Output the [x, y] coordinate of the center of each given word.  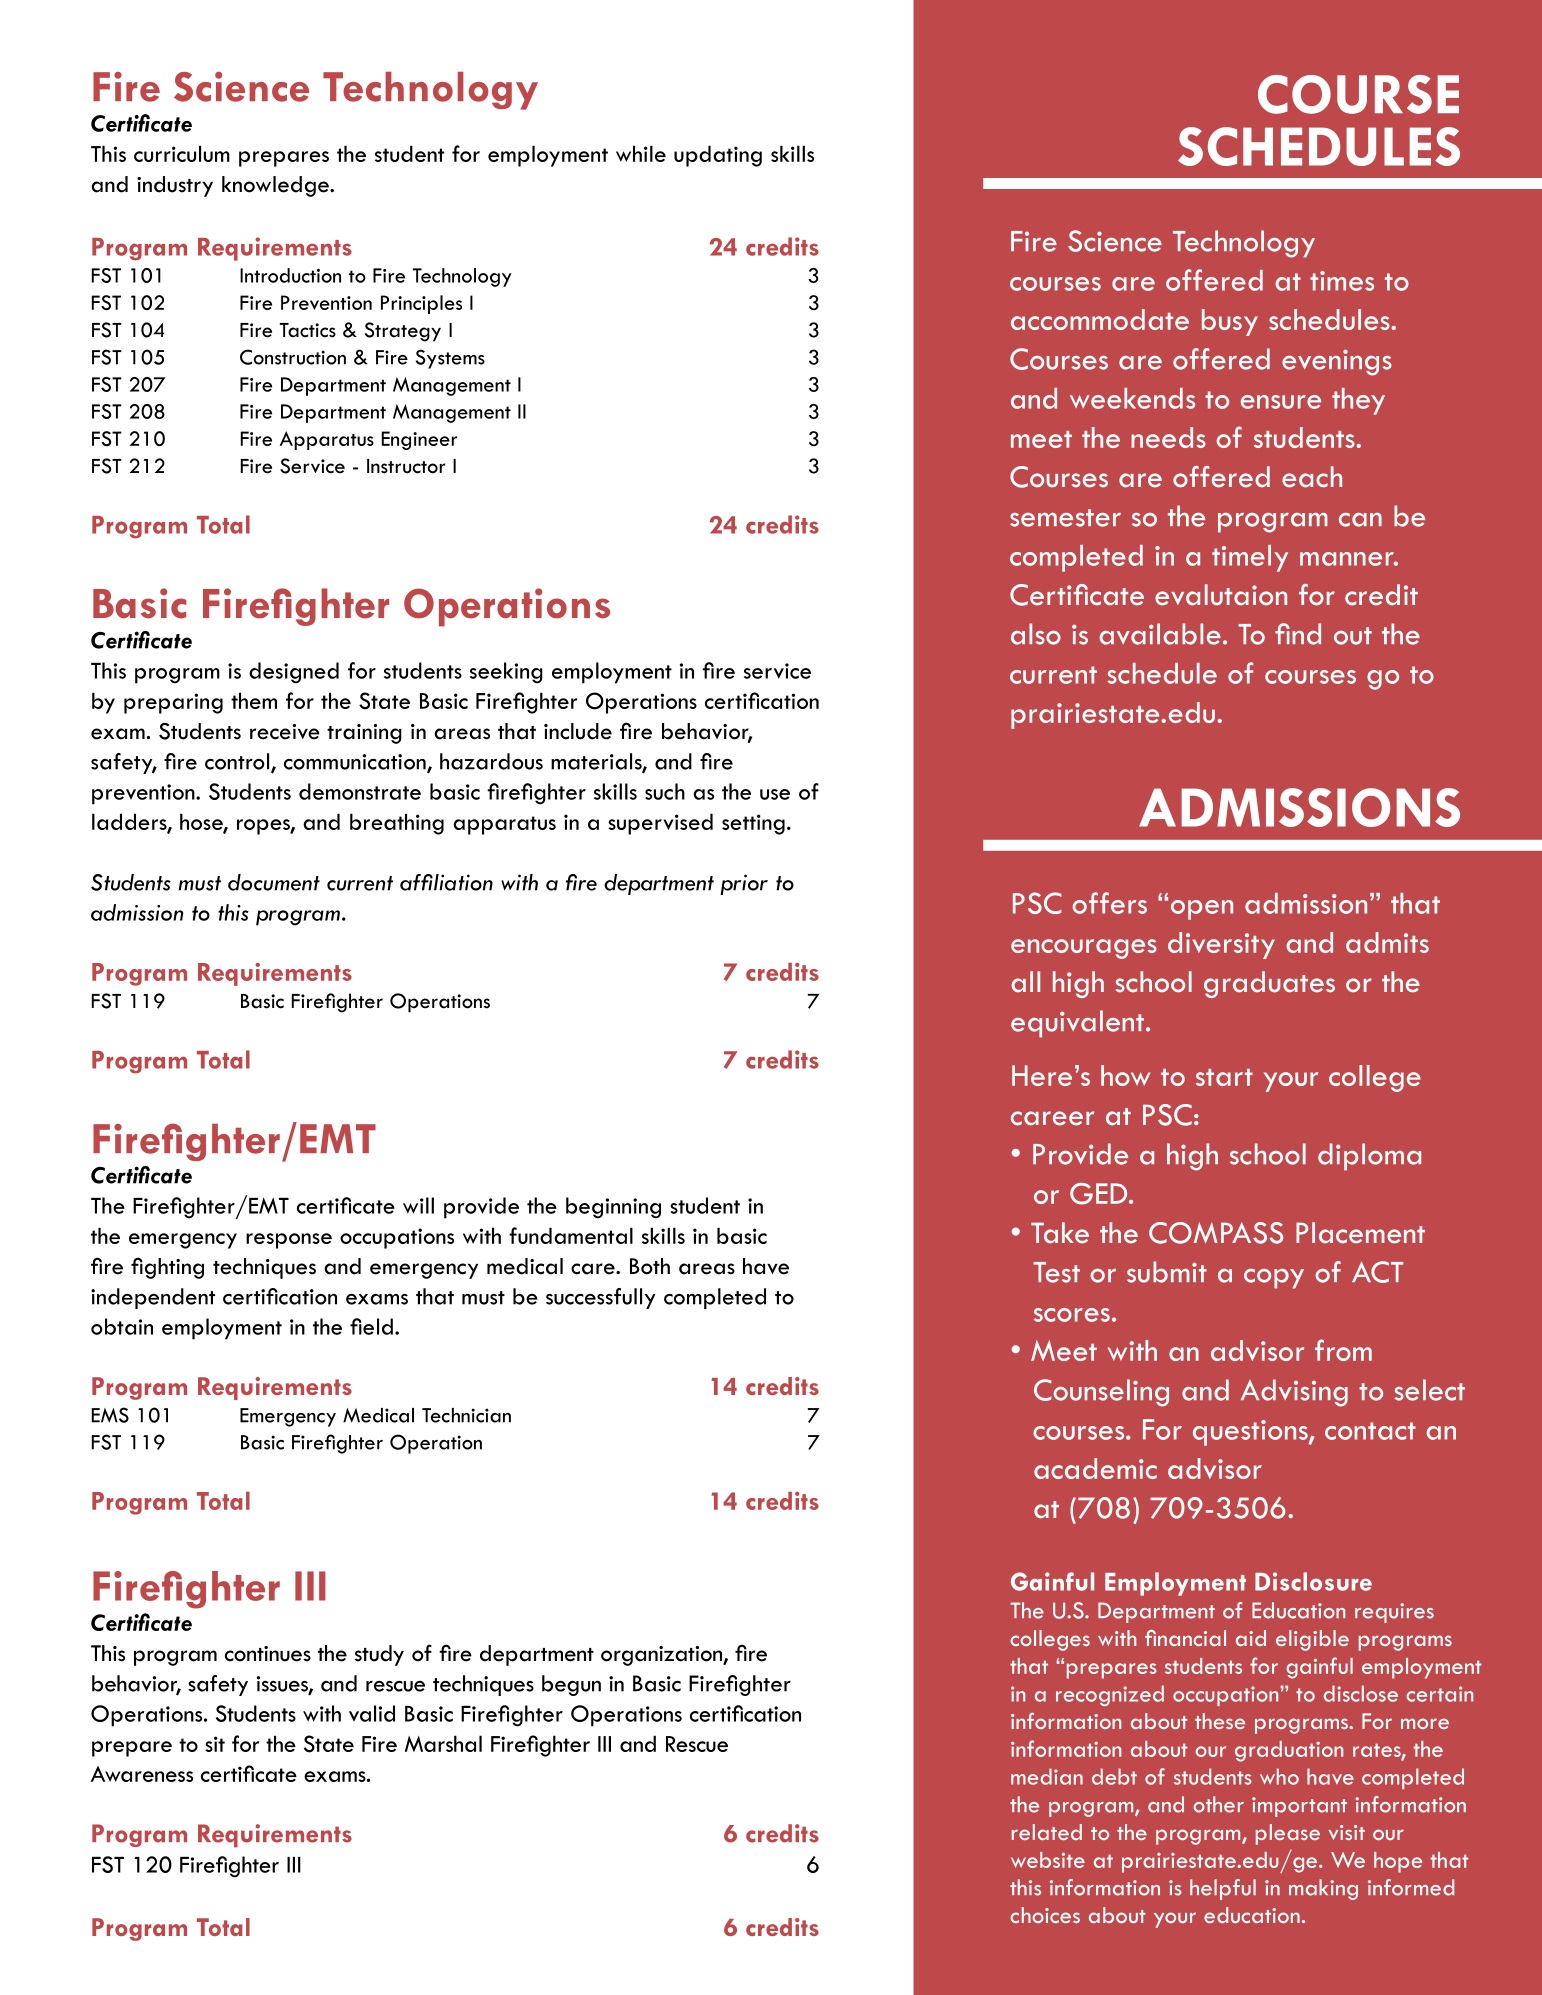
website [1048, 1860]
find [1298, 634]
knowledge [276, 186]
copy [1274, 1279]
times [1342, 281]
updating [718, 156]
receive [285, 732]
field [371, 1326]
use [775, 794]
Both [650, 1266]
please [1288, 1834]
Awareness [142, 1774]
